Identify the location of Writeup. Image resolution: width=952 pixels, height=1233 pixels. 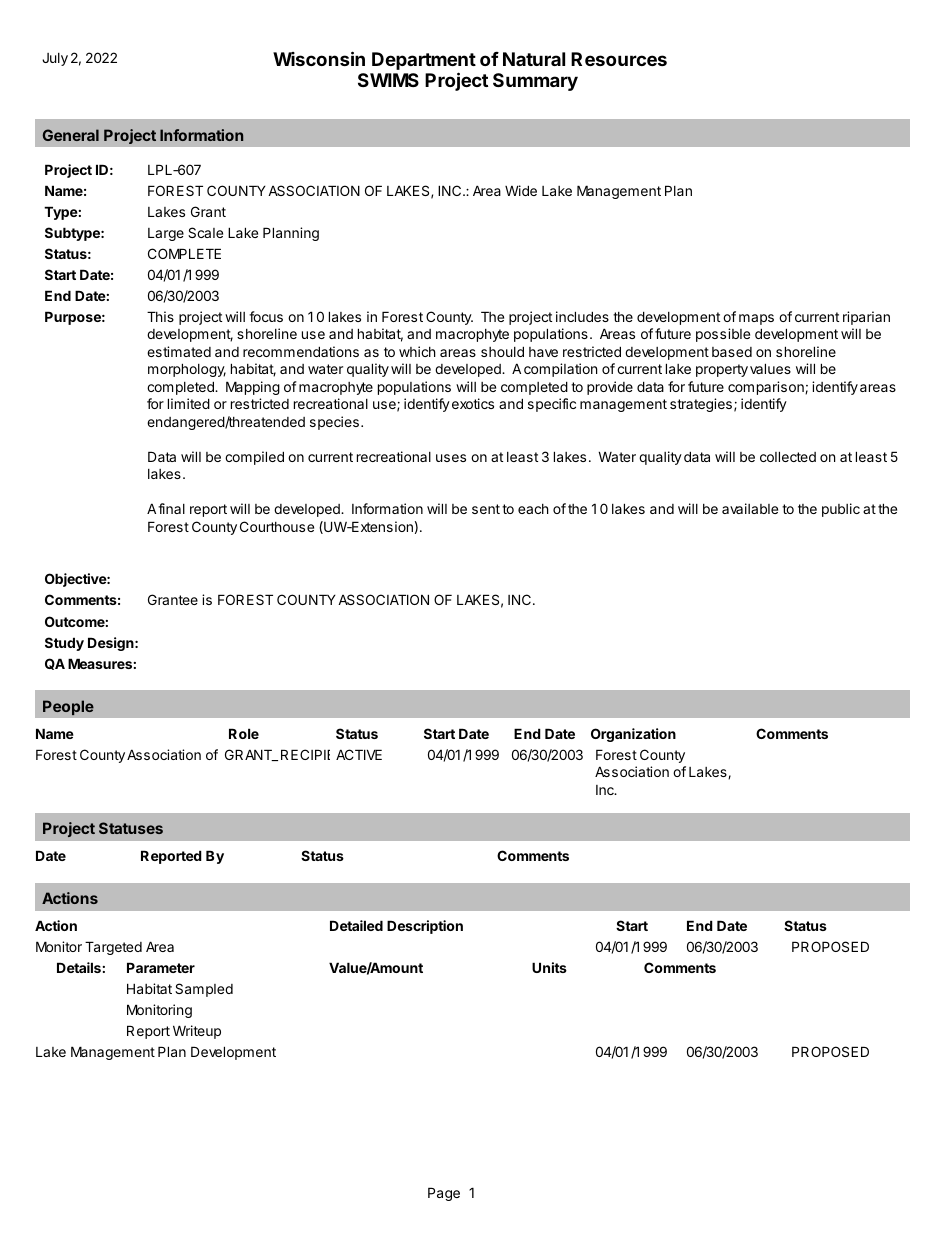
(197, 1032).
